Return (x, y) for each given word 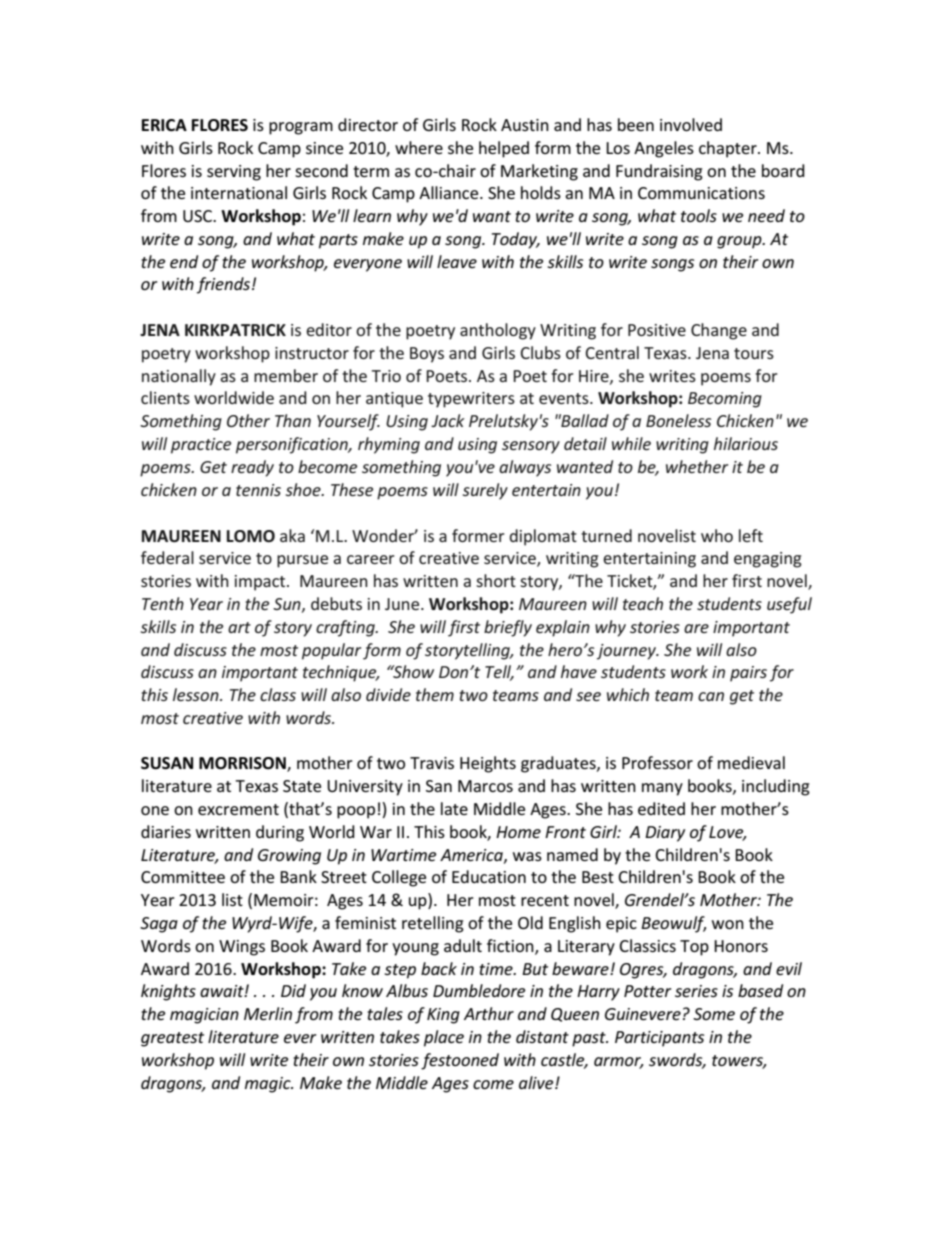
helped (504, 149)
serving (234, 173)
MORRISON (243, 764)
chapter (729, 149)
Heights (488, 764)
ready (252, 468)
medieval (751, 762)
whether (697, 466)
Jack (447, 420)
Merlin (268, 1013)
